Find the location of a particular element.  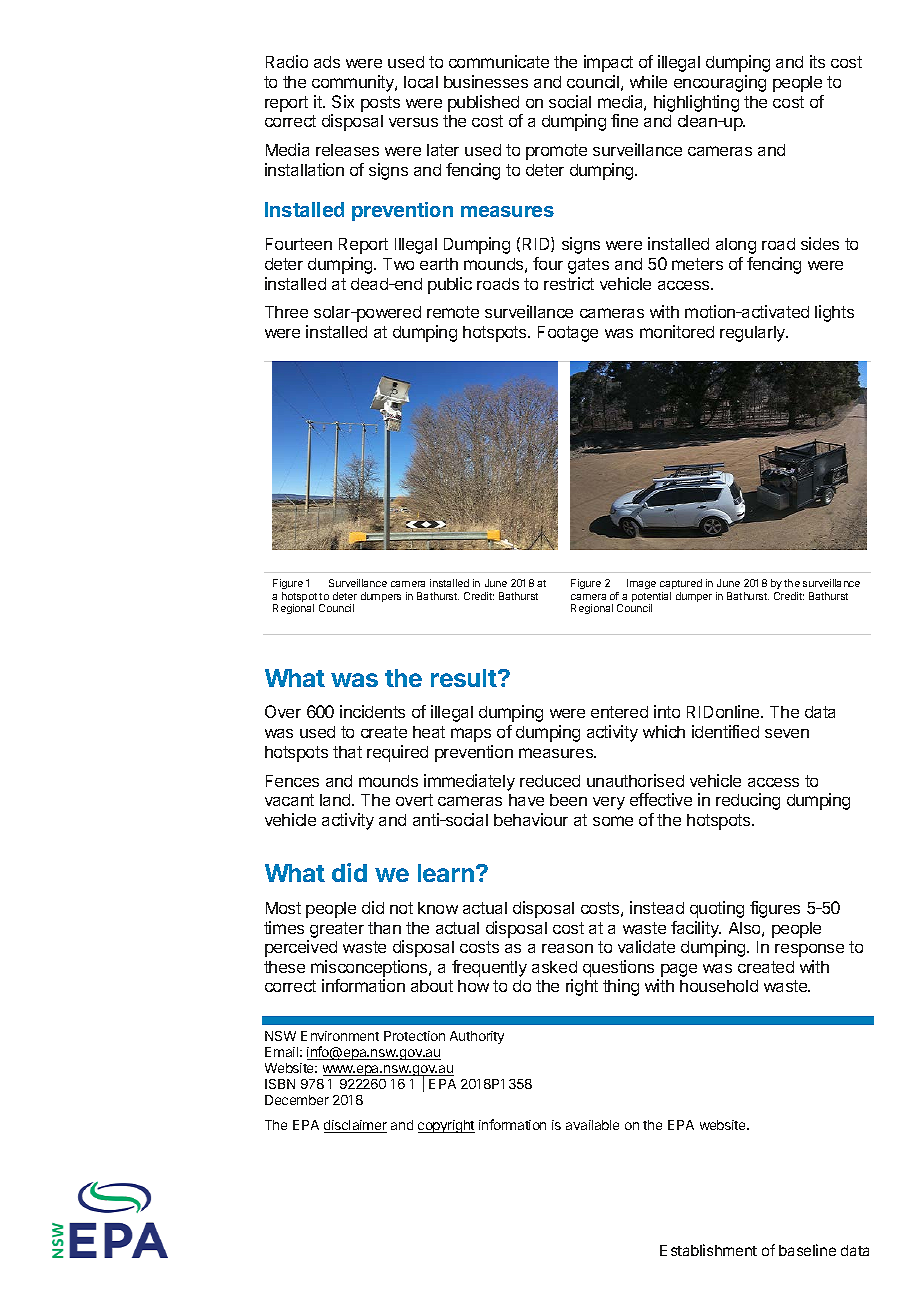

disclaimer is located at coordinates (355, 1126).
